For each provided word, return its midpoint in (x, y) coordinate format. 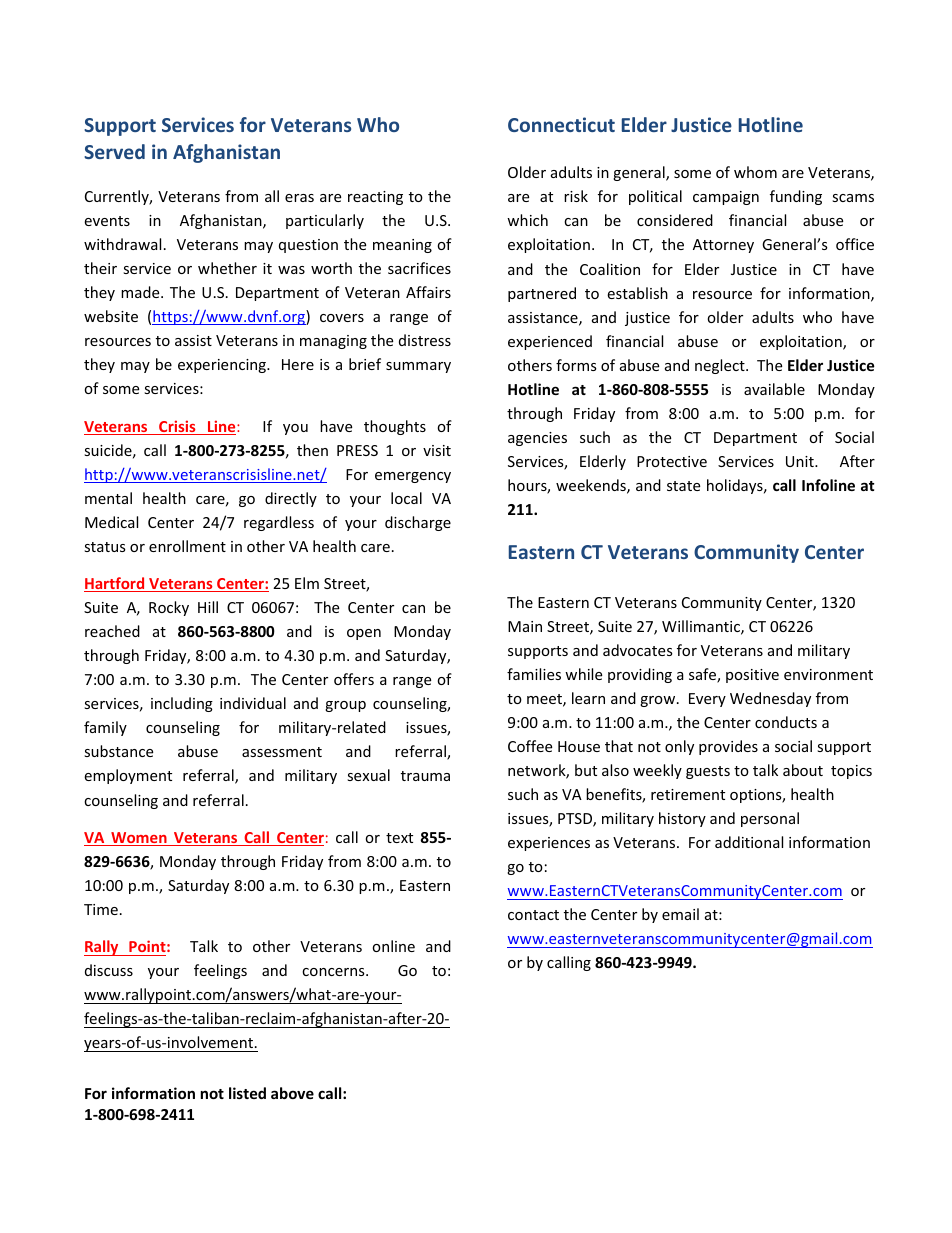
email (680, 914)
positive (752, 676)
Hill (208, 607)
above (292, 1093)
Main (525, 626)
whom (755, 172)
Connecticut (561, 124)
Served (114, 151)
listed (247, 1093)
